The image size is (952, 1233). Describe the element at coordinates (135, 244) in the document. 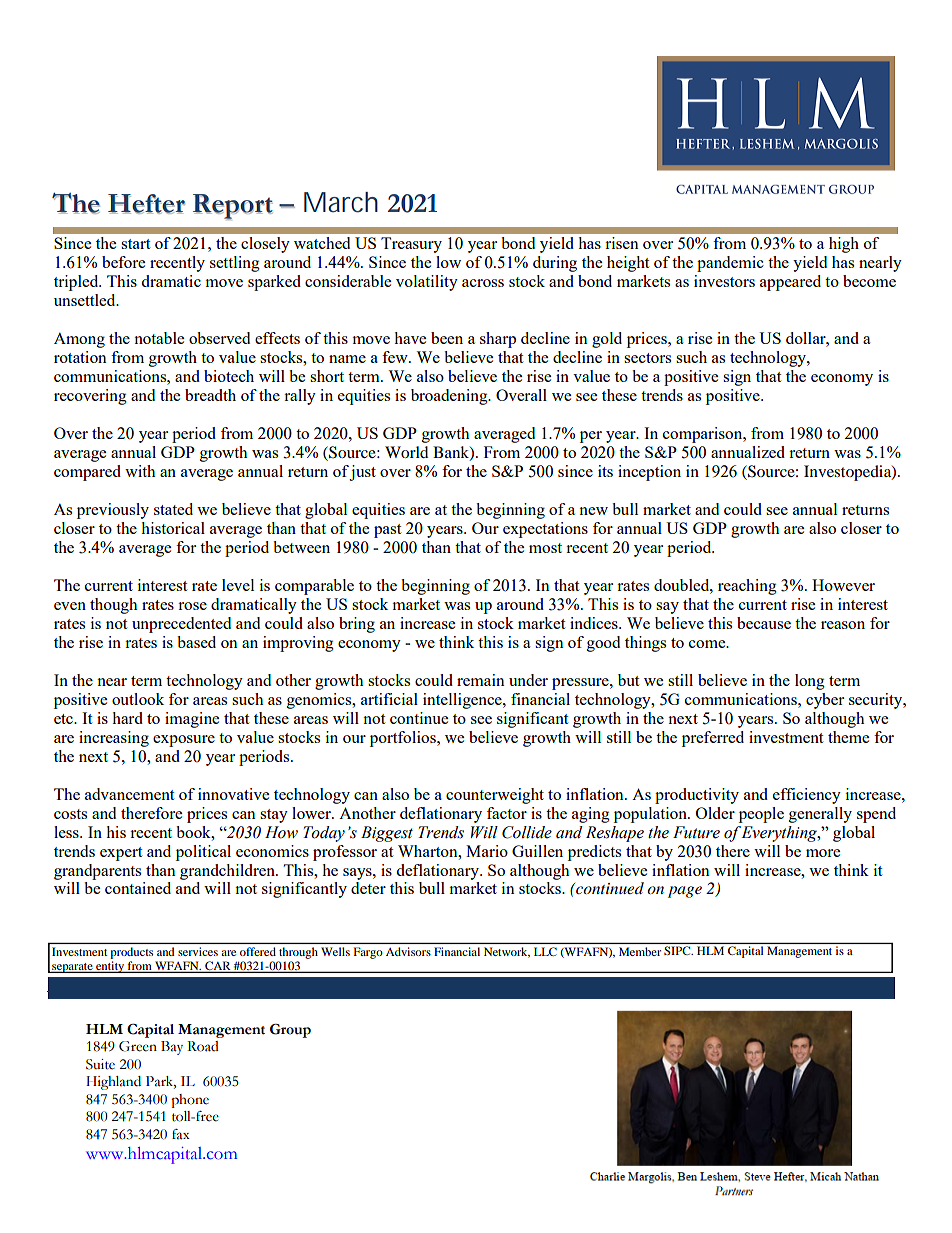

I see `start` at that location.
